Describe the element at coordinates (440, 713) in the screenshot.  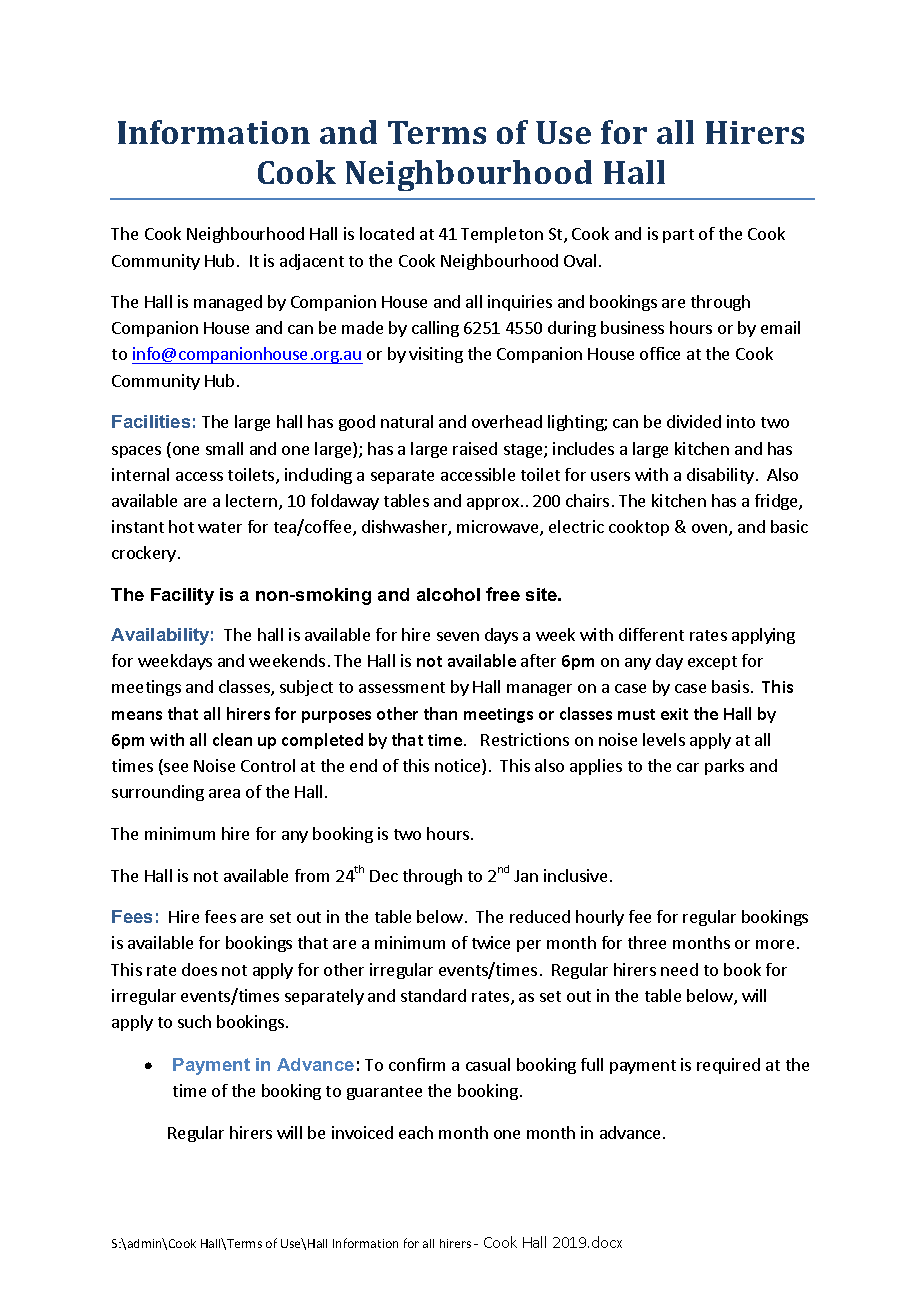
I see `than` at that location.
